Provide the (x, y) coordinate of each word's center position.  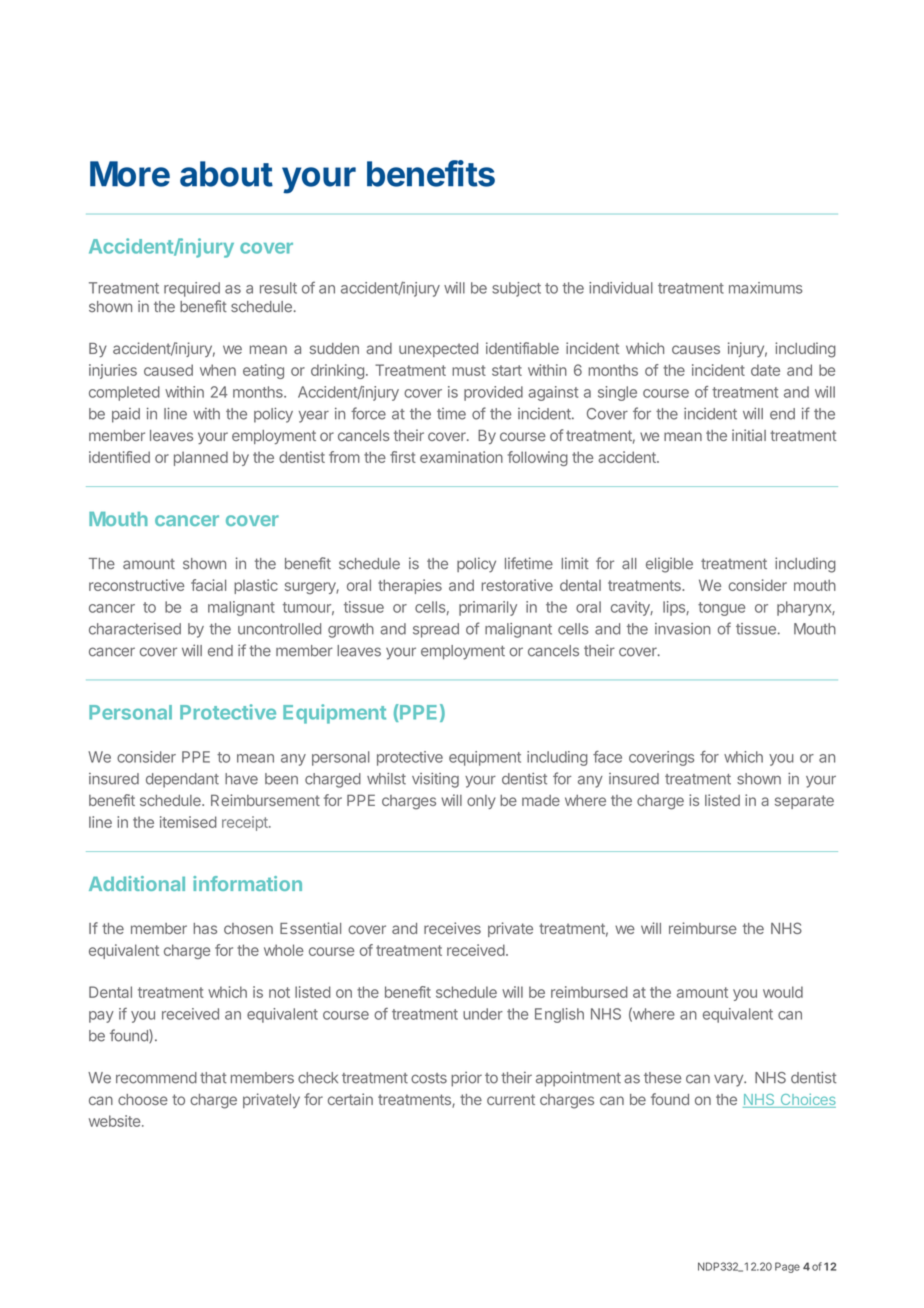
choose (143, 1099)
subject (516, 289)
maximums (765, 288)
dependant (182, 780)
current (511, 1099)
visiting (435, 780)
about (226, 174)
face (607, 757)
